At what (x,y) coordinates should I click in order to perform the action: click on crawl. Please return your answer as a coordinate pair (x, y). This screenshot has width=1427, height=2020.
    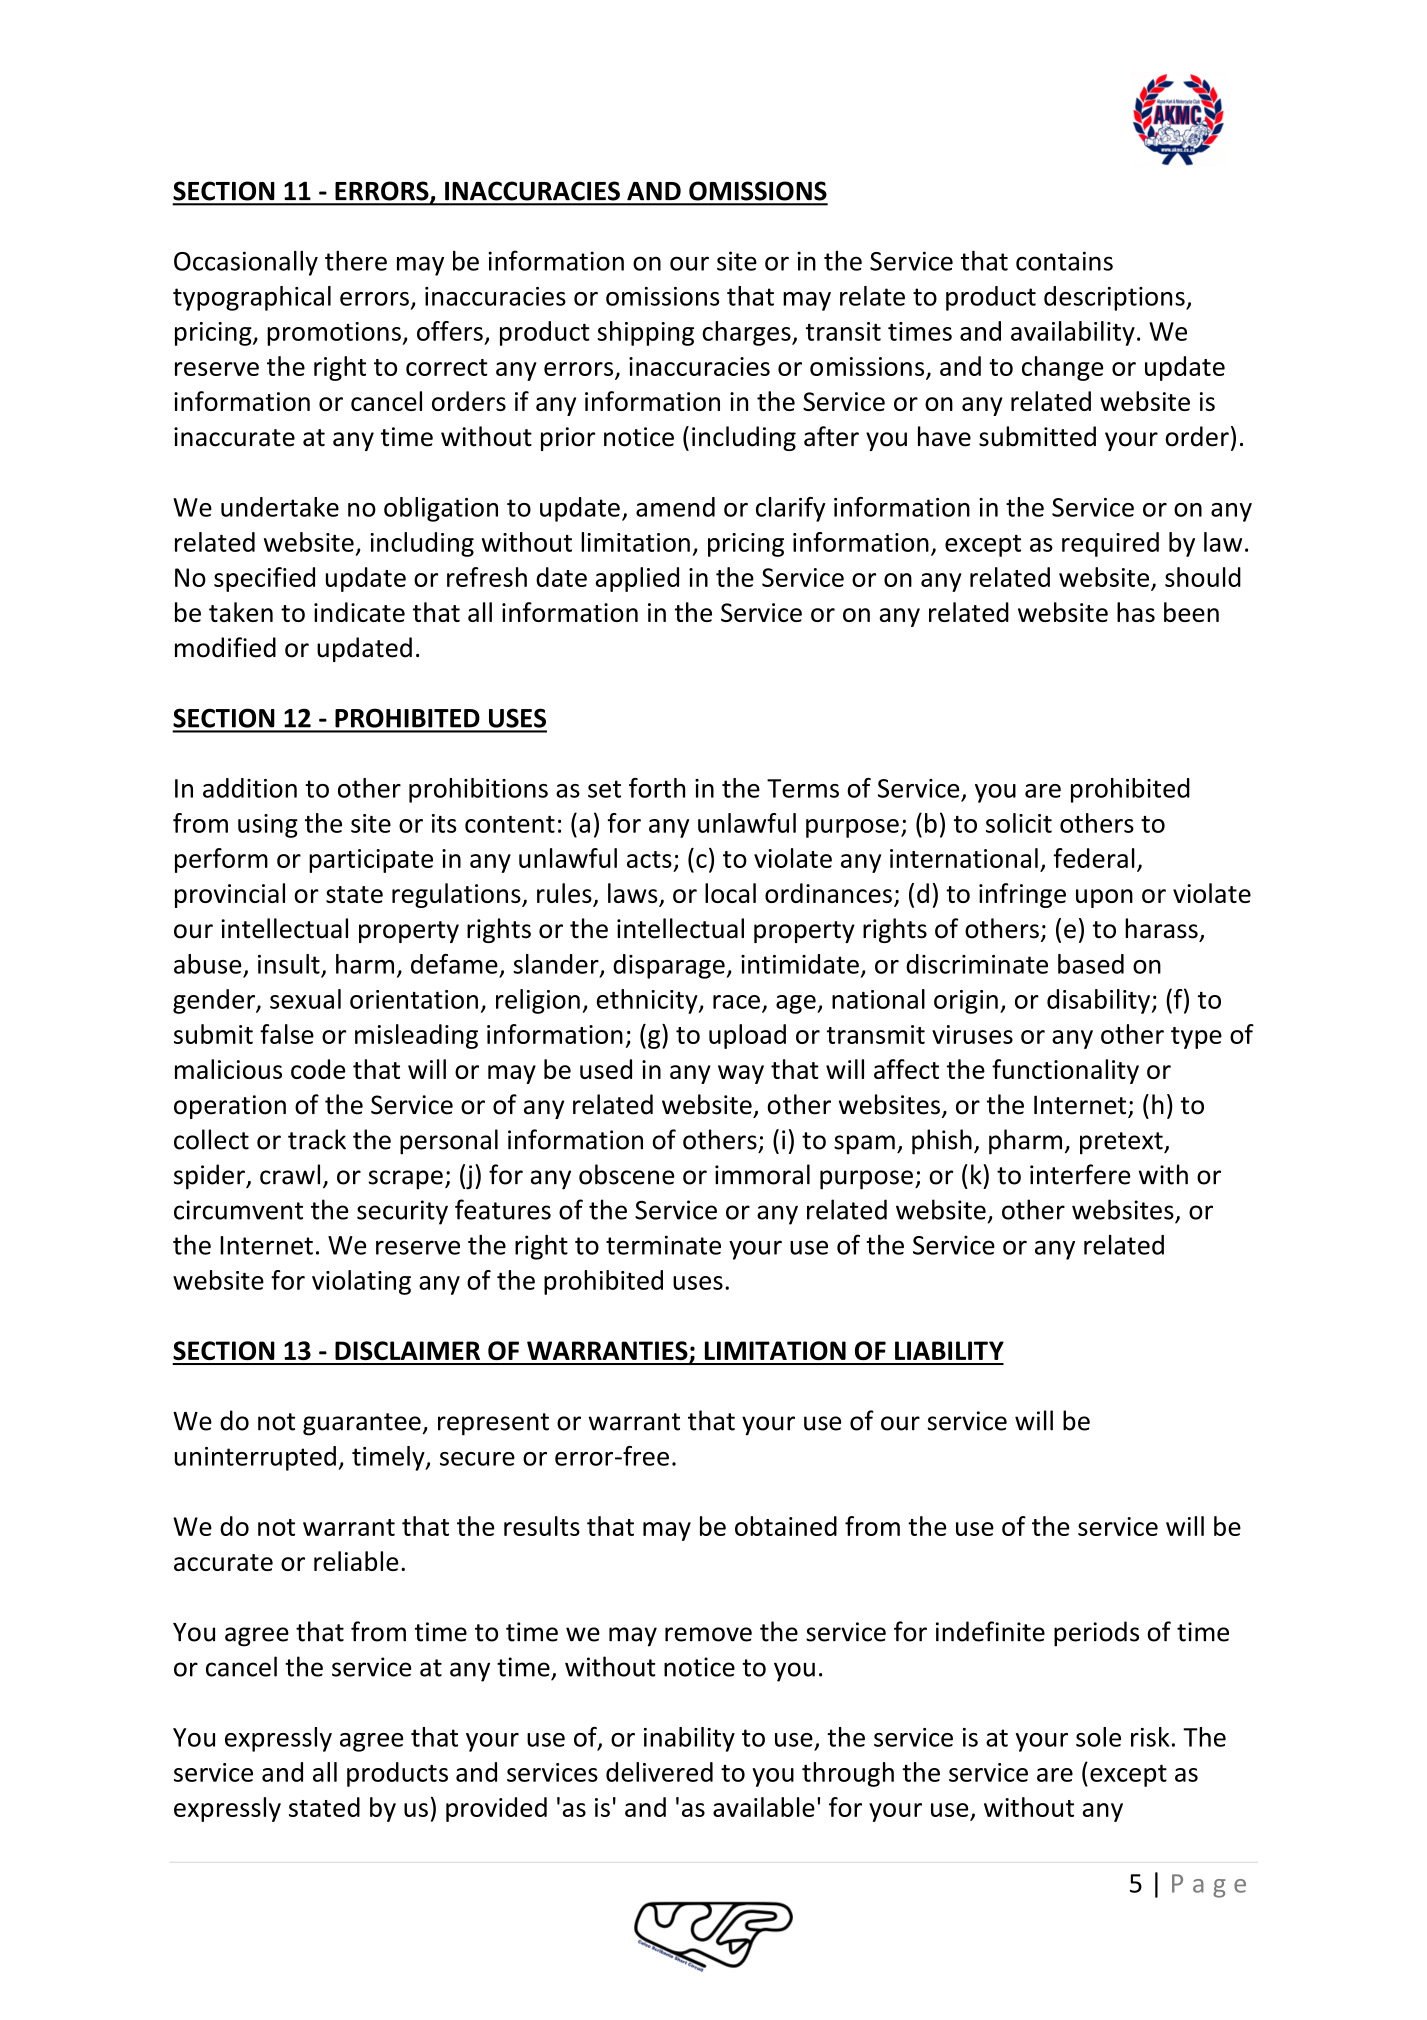
    Looking at the image, I should click on (290, 1174).
